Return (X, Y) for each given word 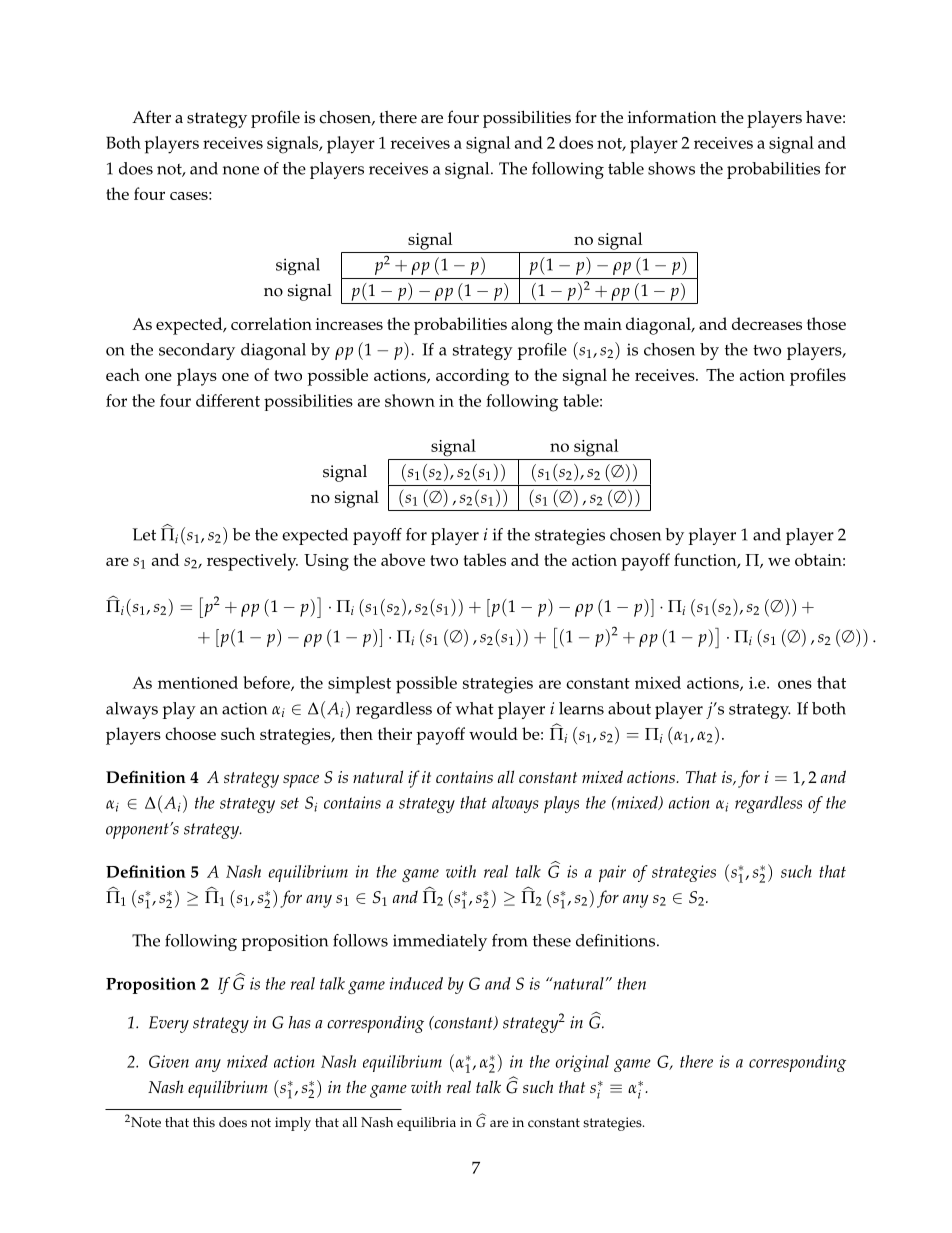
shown (410, 400)
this (204, 1122)
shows (671, 168)
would (493, 733)
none (241, 170)
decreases (767, 323)
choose (190, 733)
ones (795, 684)
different (228, 400)
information (672, 117)
